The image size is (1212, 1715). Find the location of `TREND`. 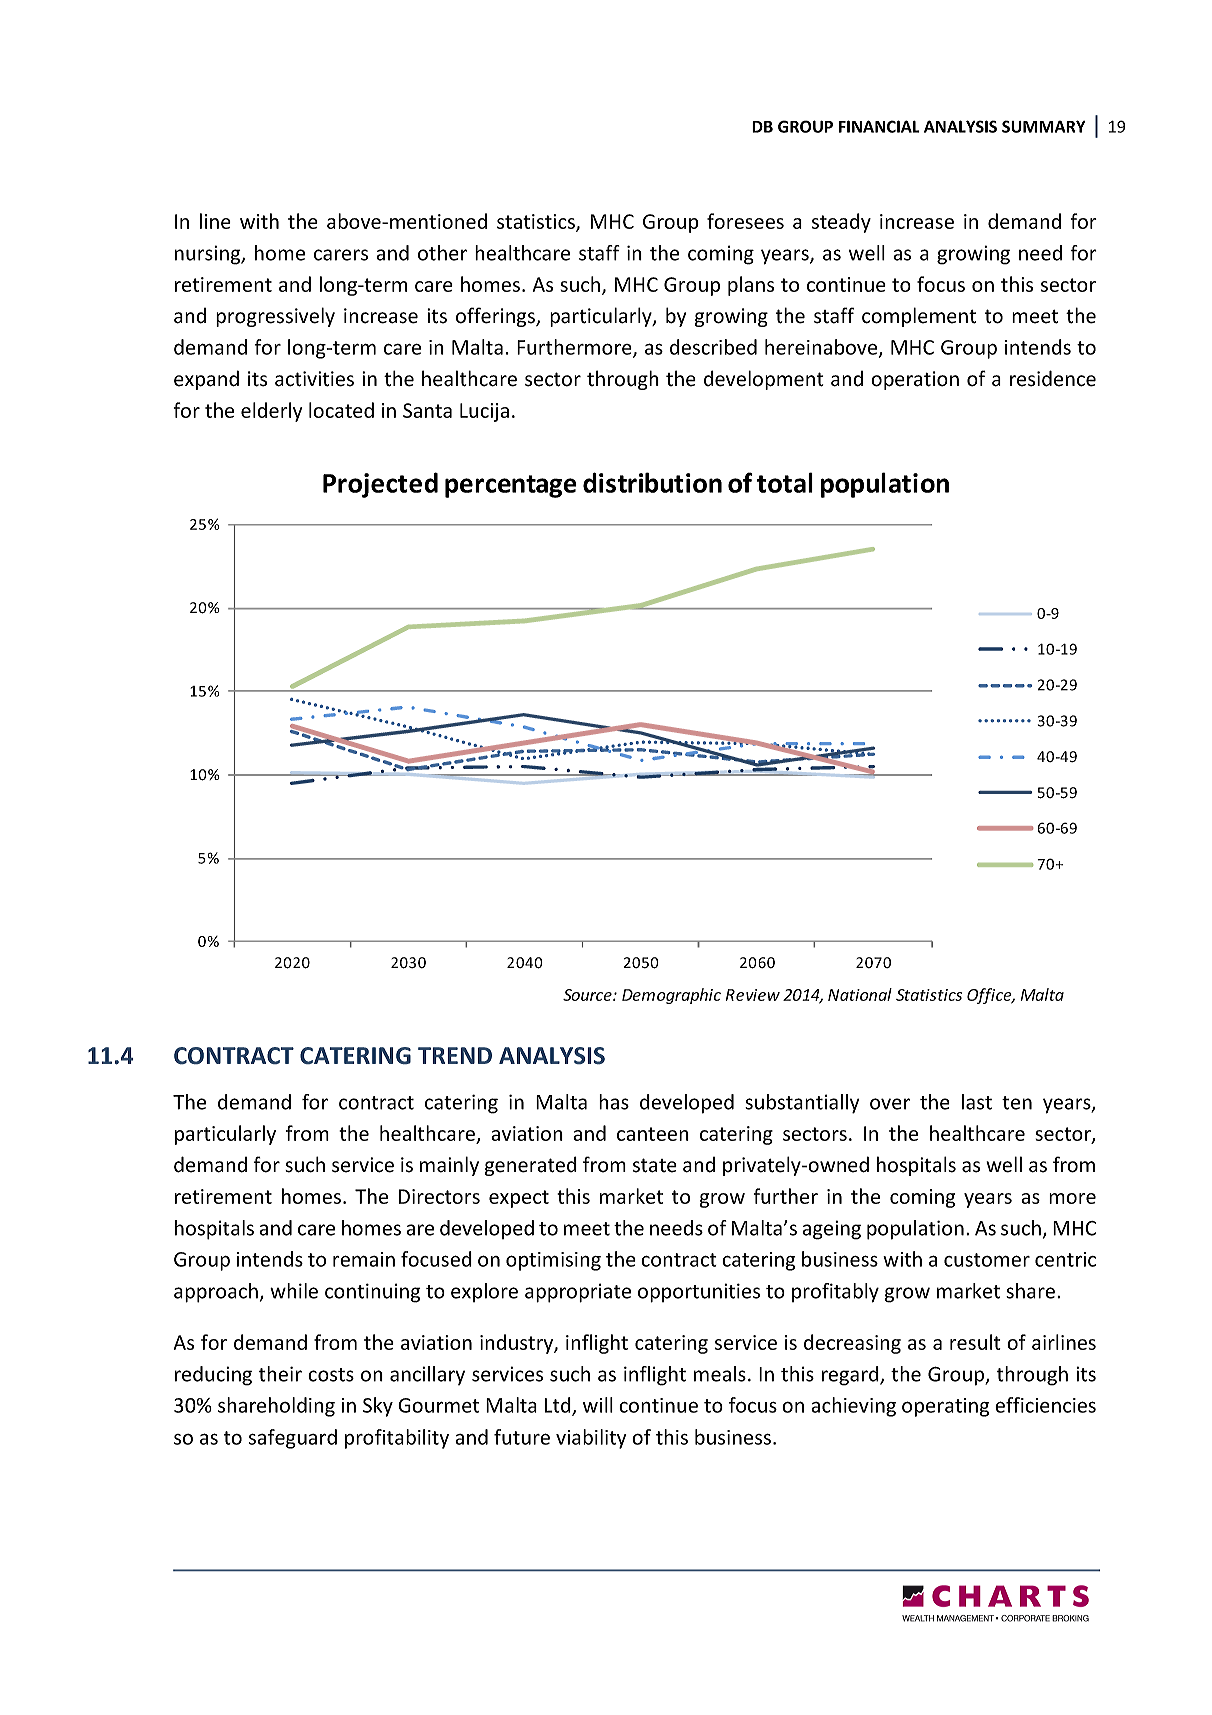

TREND is located at coordinates (455, 1055).
